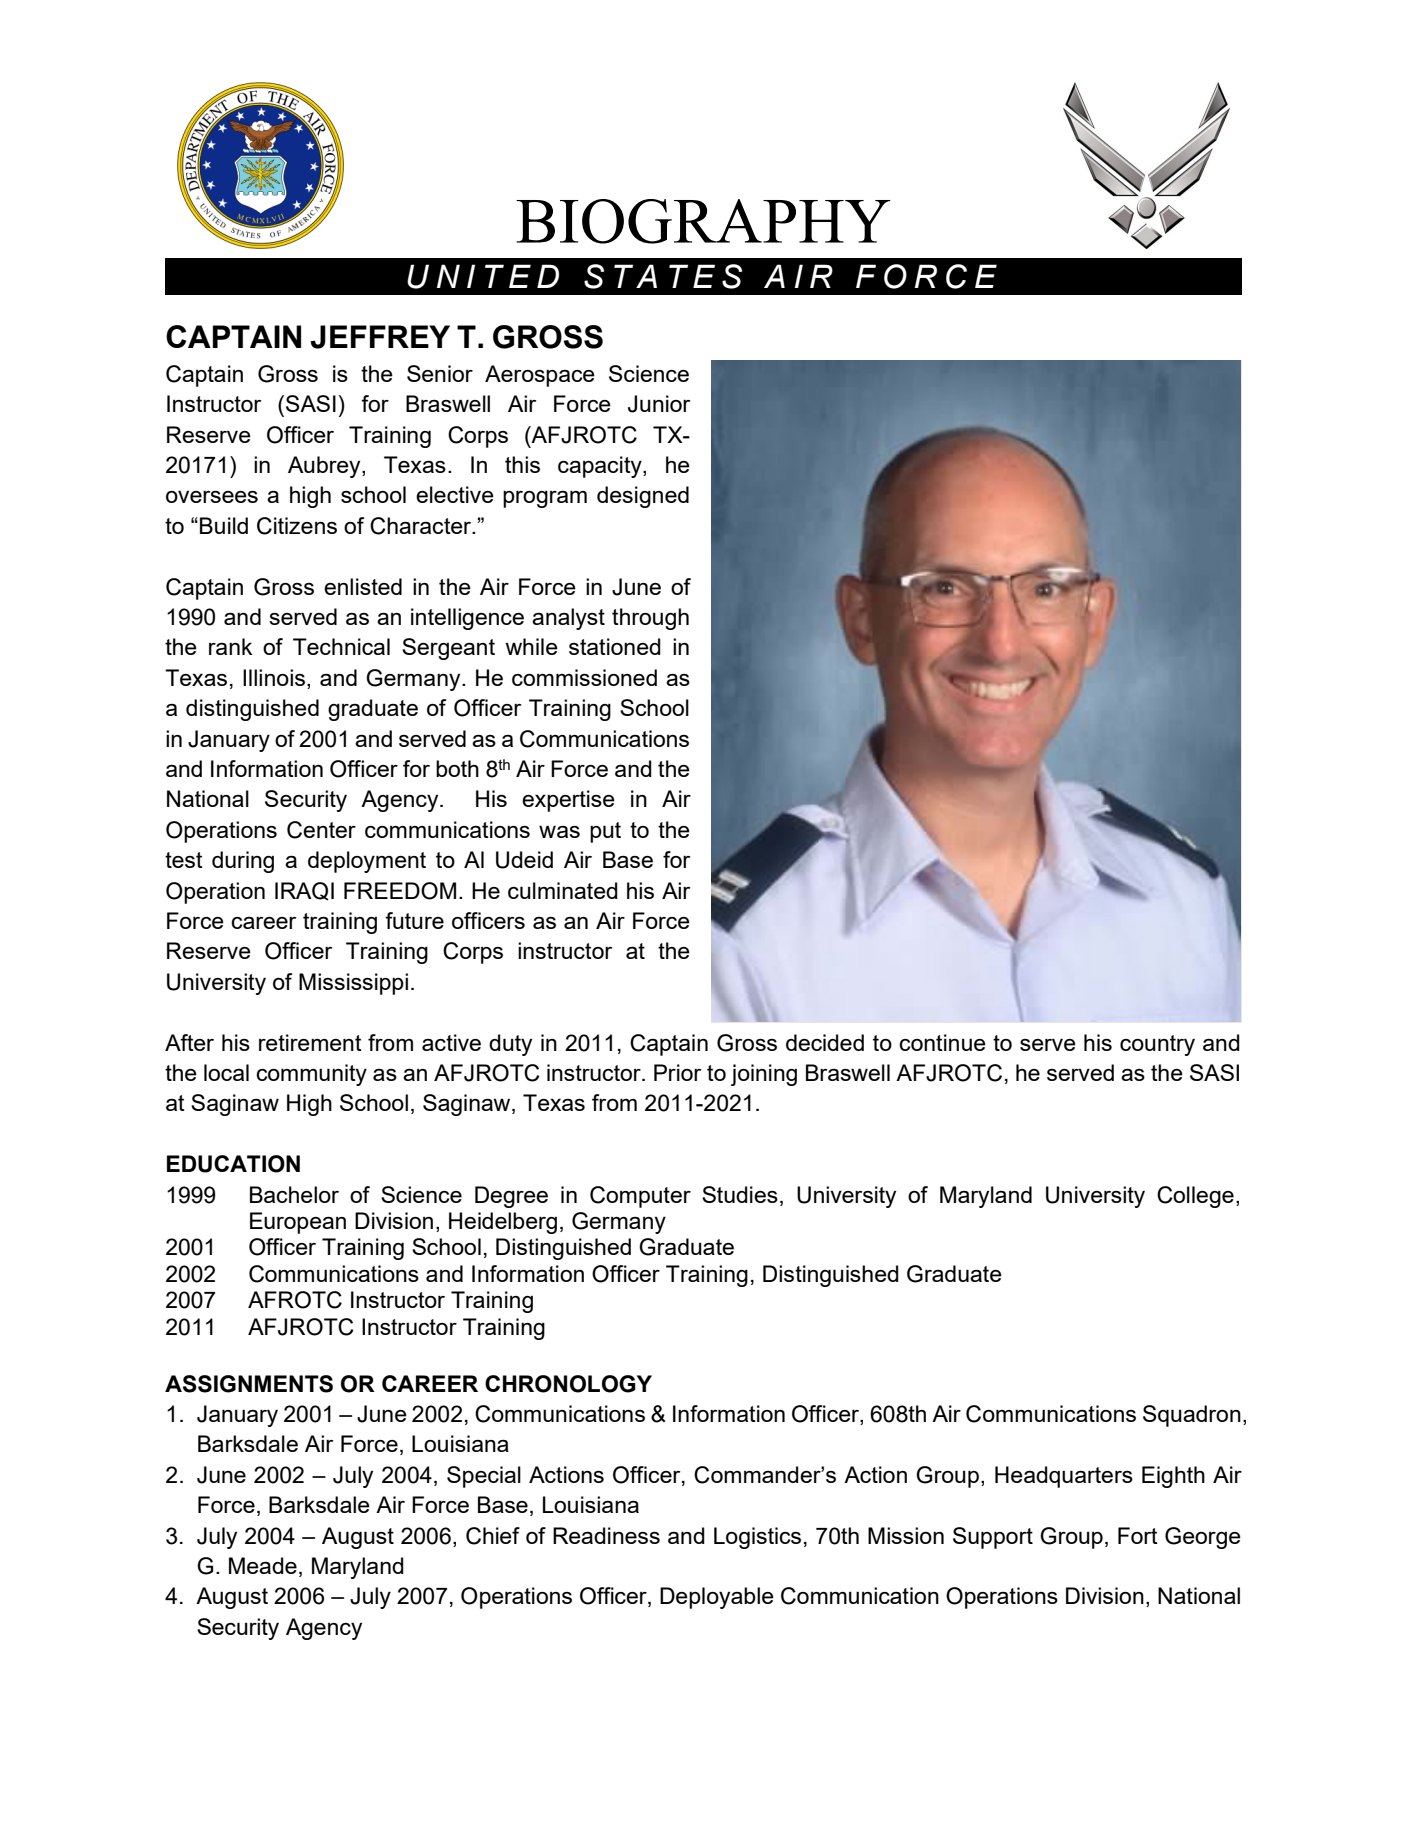 Image resolution: width=1407 pixels, height=1821 pixels. What do you see at coordinates (563, 890) in the image?
I see `culminated` at bounding box center [563, 890].
